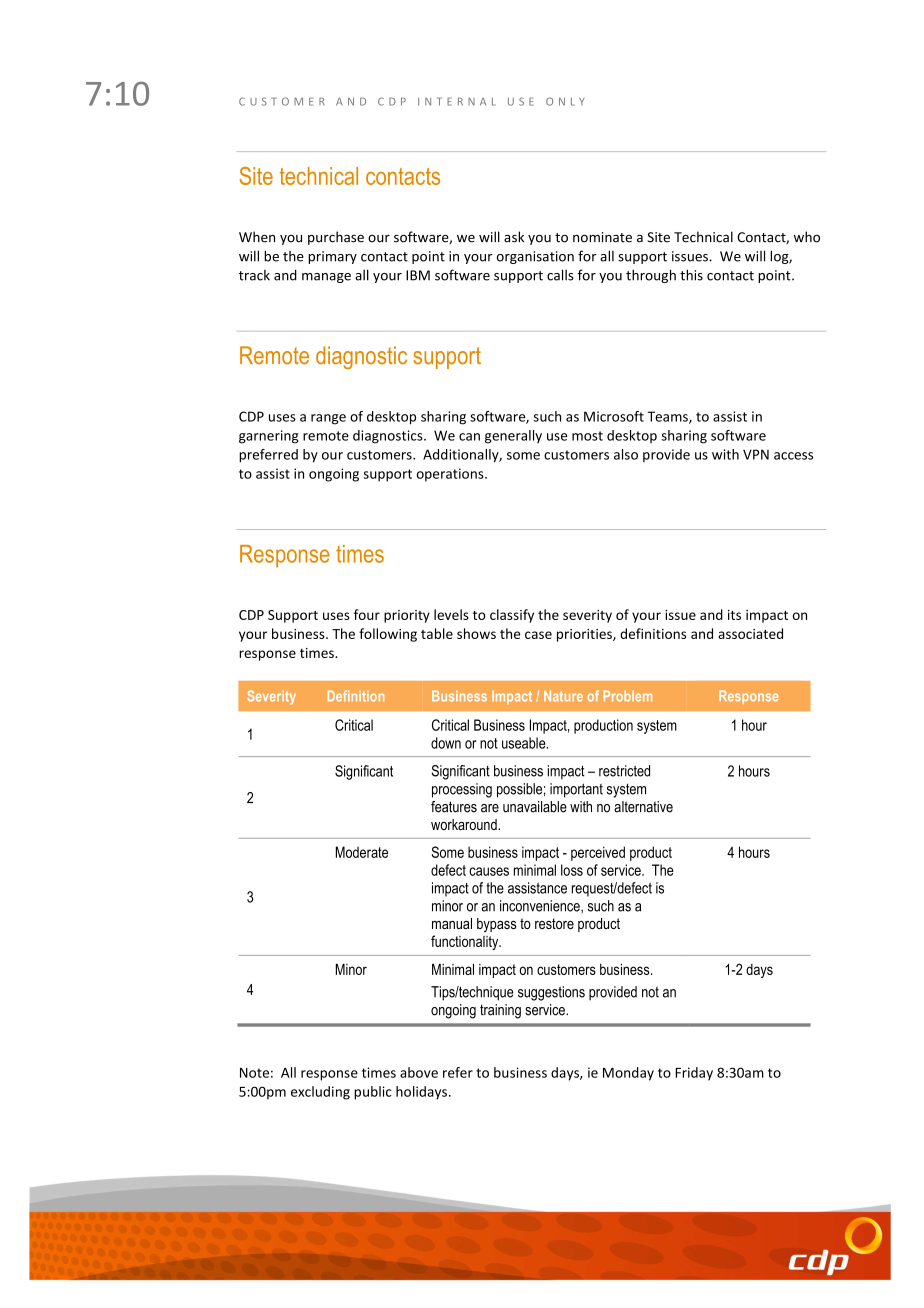  What do you see at coordinates (328, 419) in the page?
I see `range` at bounding box center [328, 419].
